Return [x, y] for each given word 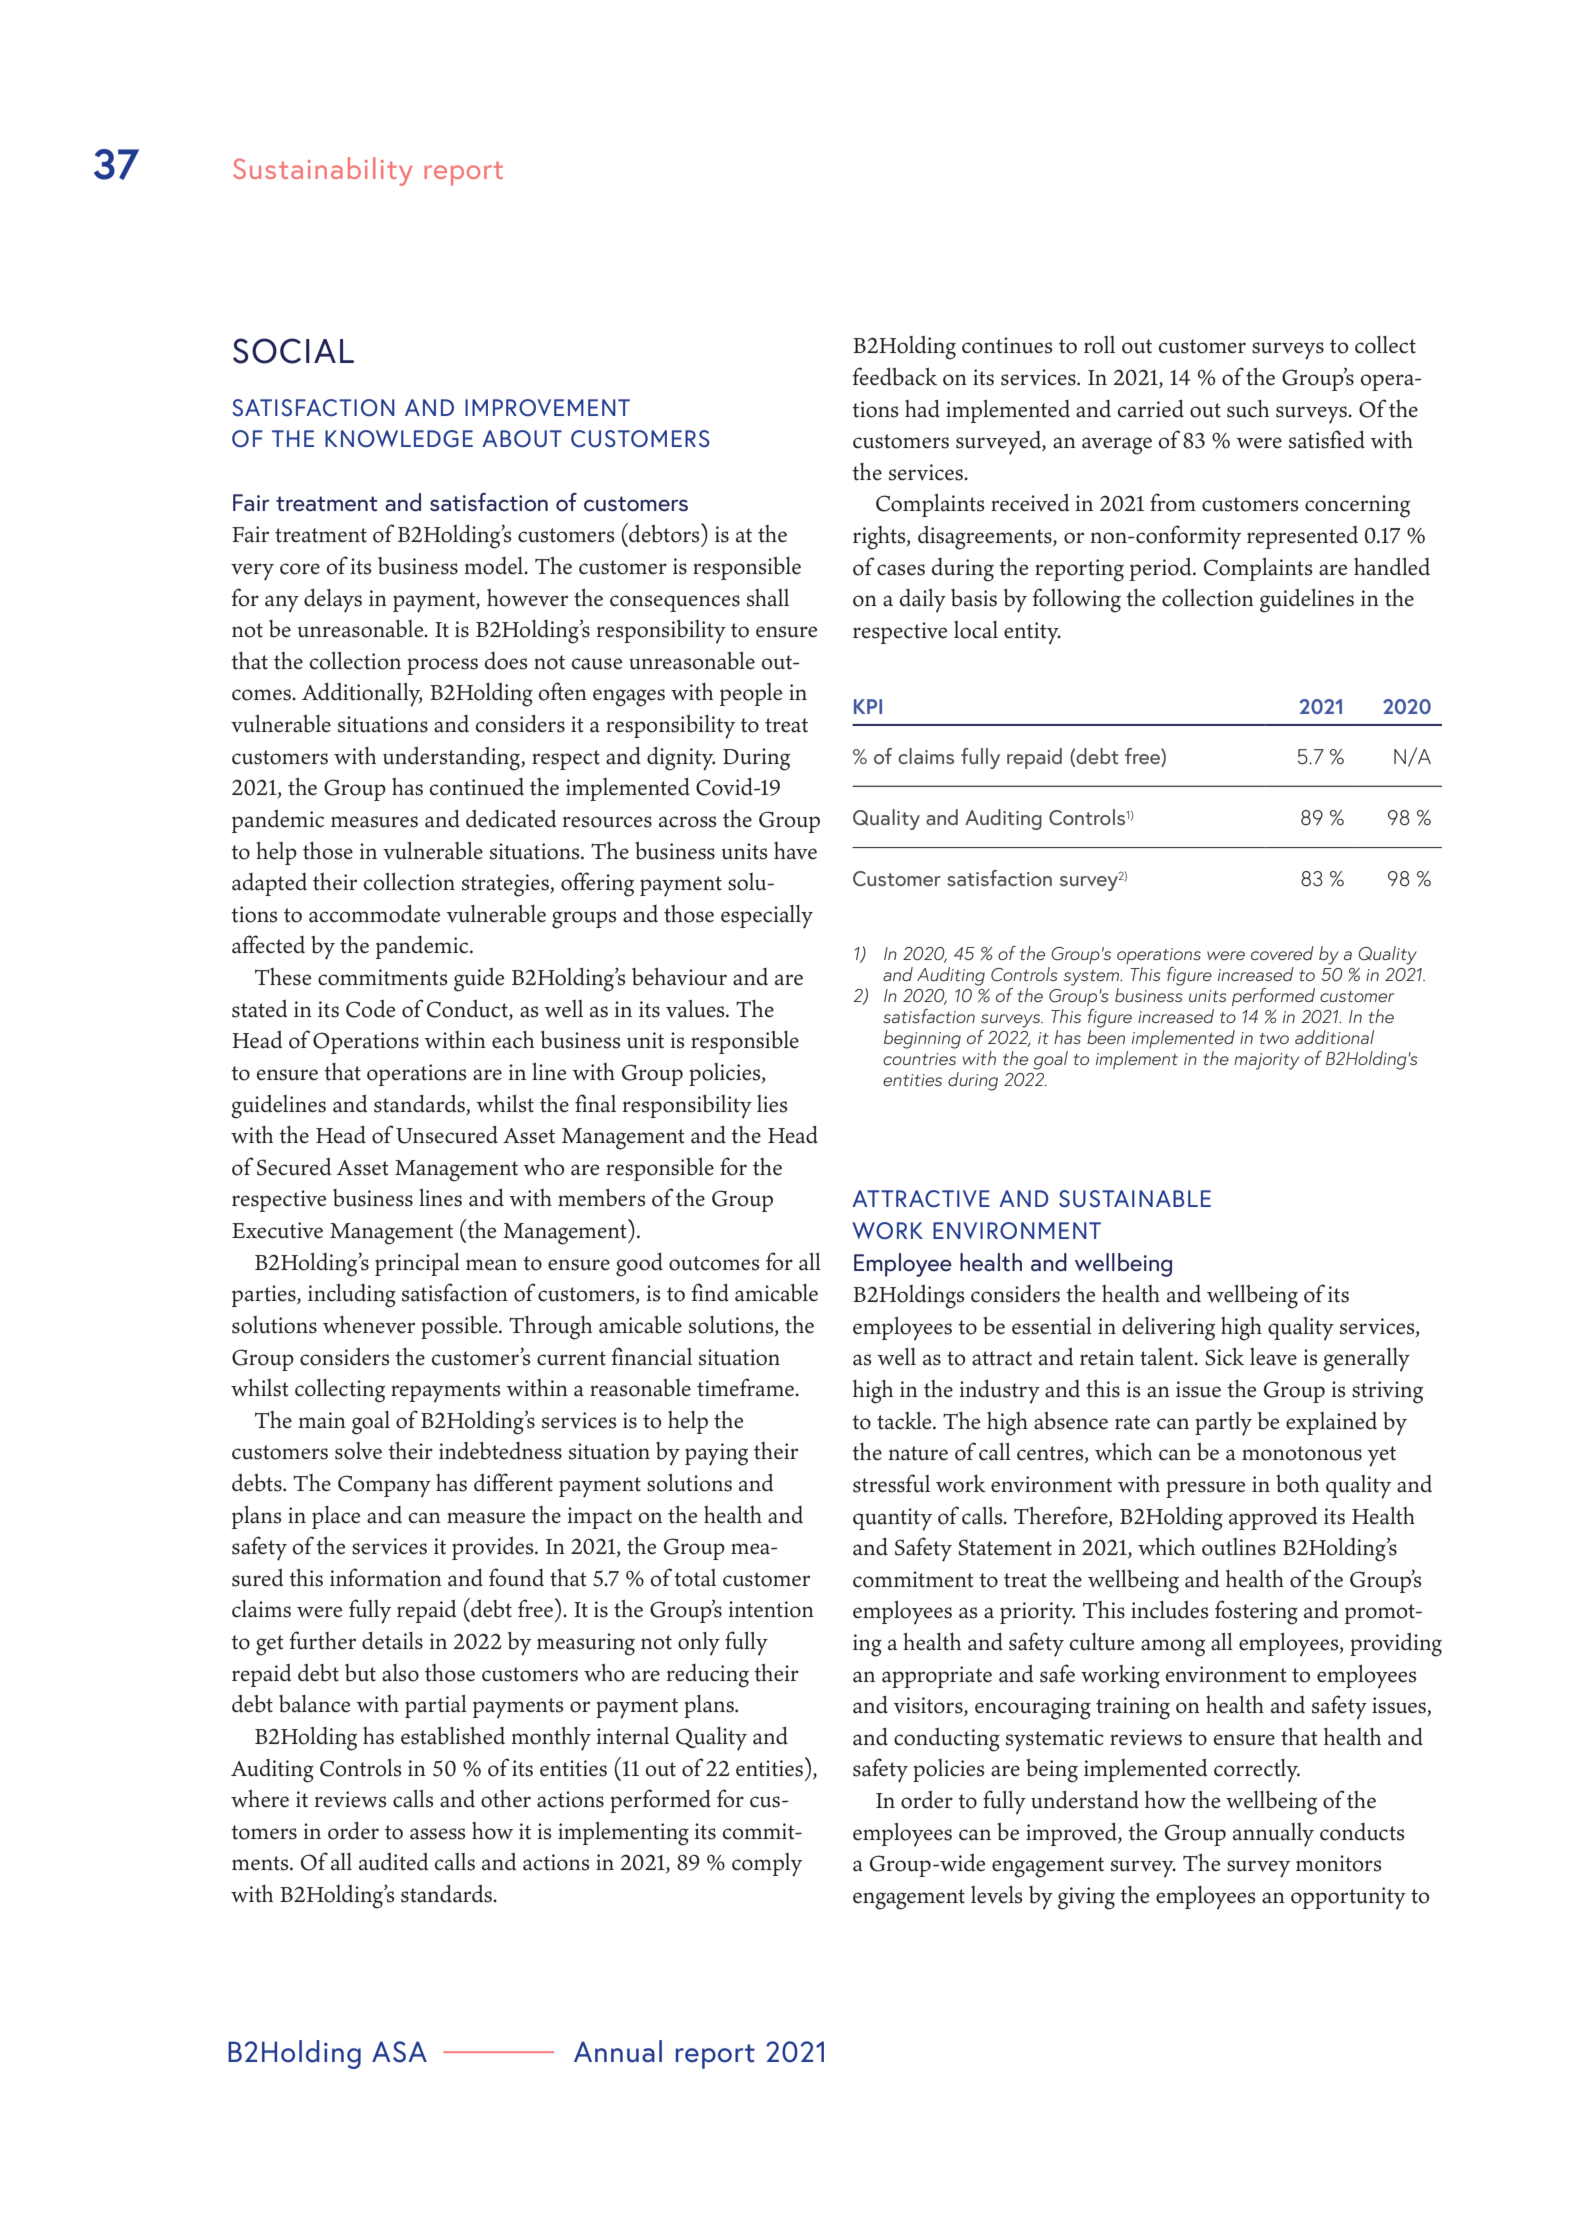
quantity [892, 1519]
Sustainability [322, 171]
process [442, 666]
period [1162, 569]
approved [1273, 1518]
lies [772, 1104]
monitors [1339, 1863]
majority [1266, 1061]
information [386, 1577]
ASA [399, 2052]
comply [767, 1865]
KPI [868, 706]
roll [1099, 345]
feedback [895, 376]
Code [371, 1009]
